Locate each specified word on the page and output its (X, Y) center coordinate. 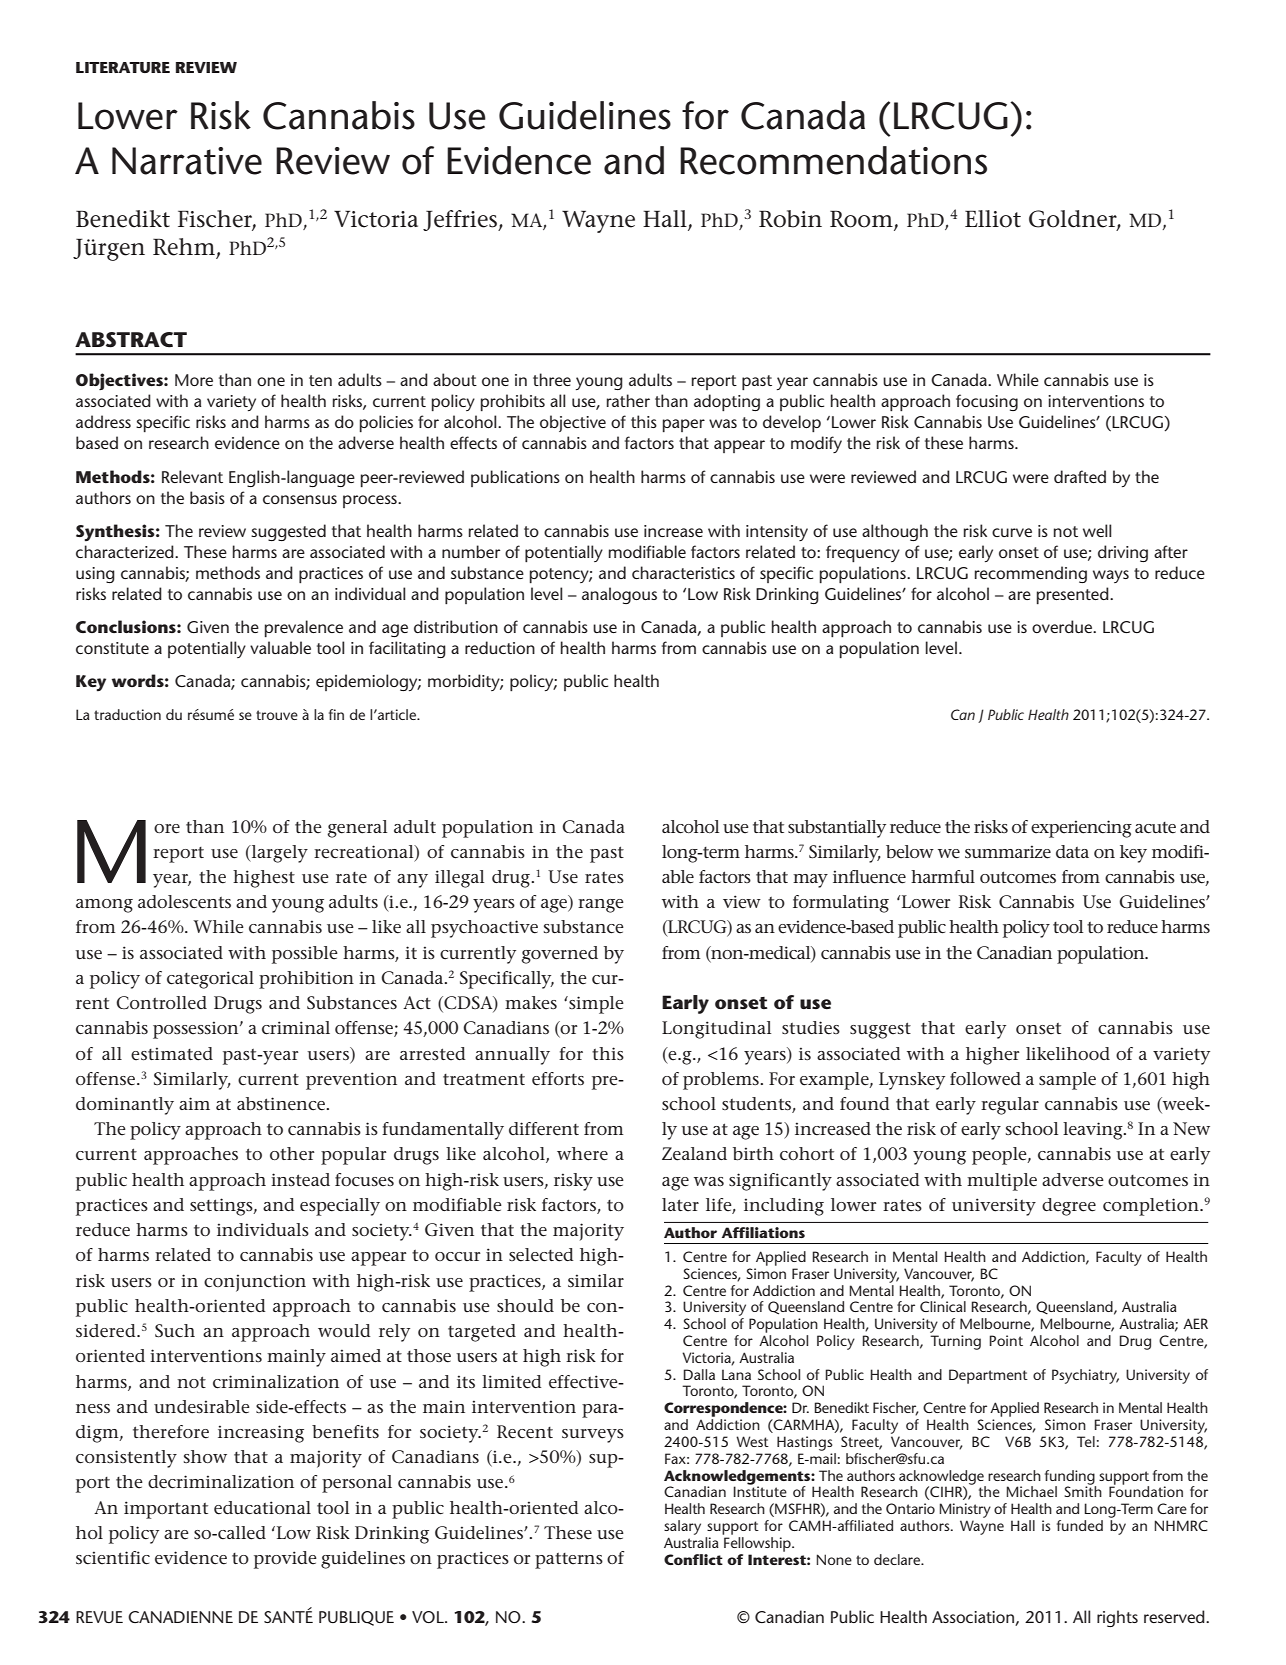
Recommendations (833, 160)
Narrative (187, 161)
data (1072, 851)
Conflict (693, 1559)
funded (1080, 1525)
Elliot (993, 219)
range (601, 906)
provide (285, 1560)
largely (278, 854)
